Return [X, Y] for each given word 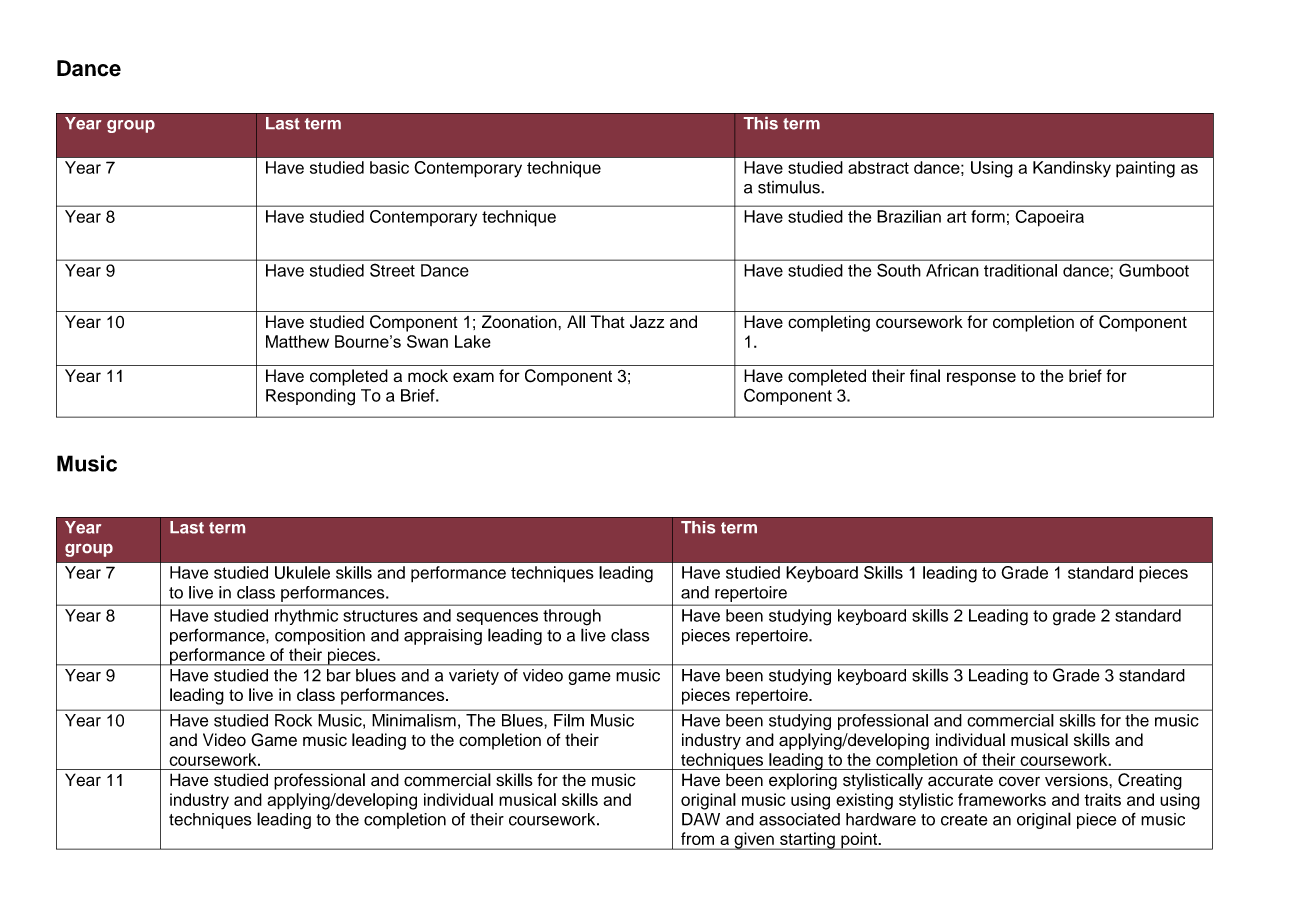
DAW [701, 819]
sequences [497, 618]
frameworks [1002, 799]
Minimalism [414, 720]
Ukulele [302, 572]
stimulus [790, 187]
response [981, 379]
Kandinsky [1072, 169]
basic [389, 167]
